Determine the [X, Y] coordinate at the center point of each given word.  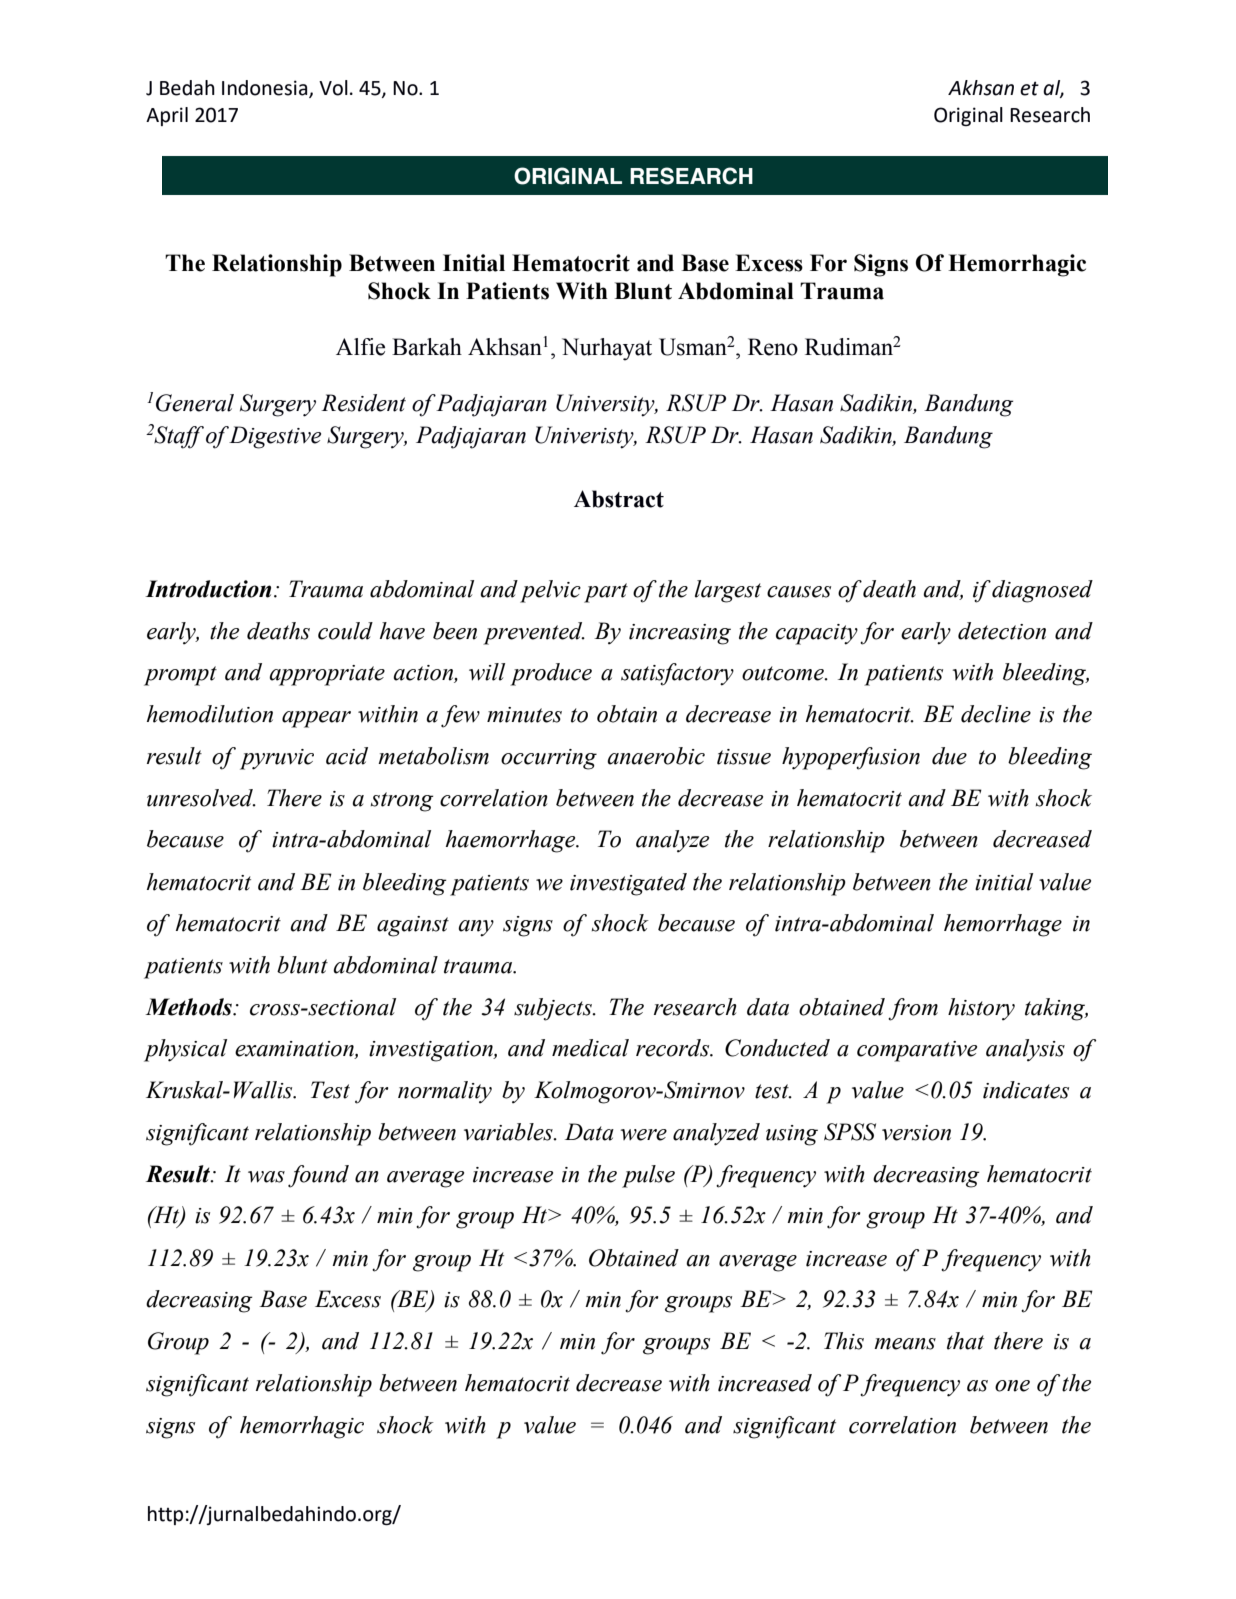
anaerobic [656, 756]
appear [316, 719]
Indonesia [266, 89]
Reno [773, 347]
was [266, 1177]
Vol [333, 88]
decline [996, 714]
